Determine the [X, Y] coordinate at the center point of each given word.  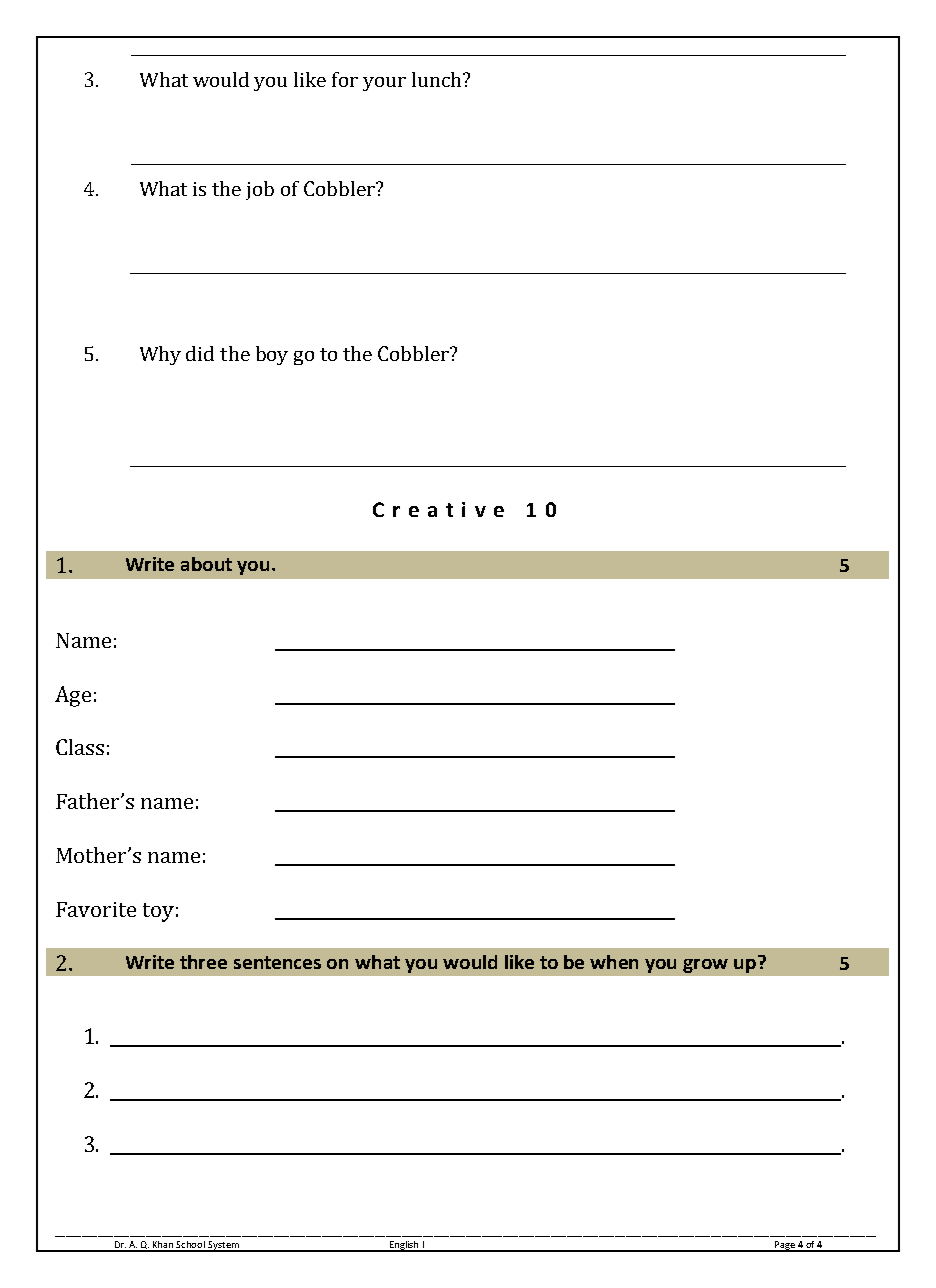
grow [705, 966]
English [404, 1246]
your [384, 84]
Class [80, 747]
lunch [436, 79]
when [614, 962]
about [206, 564]
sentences [277, 962]
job [260, 190]
